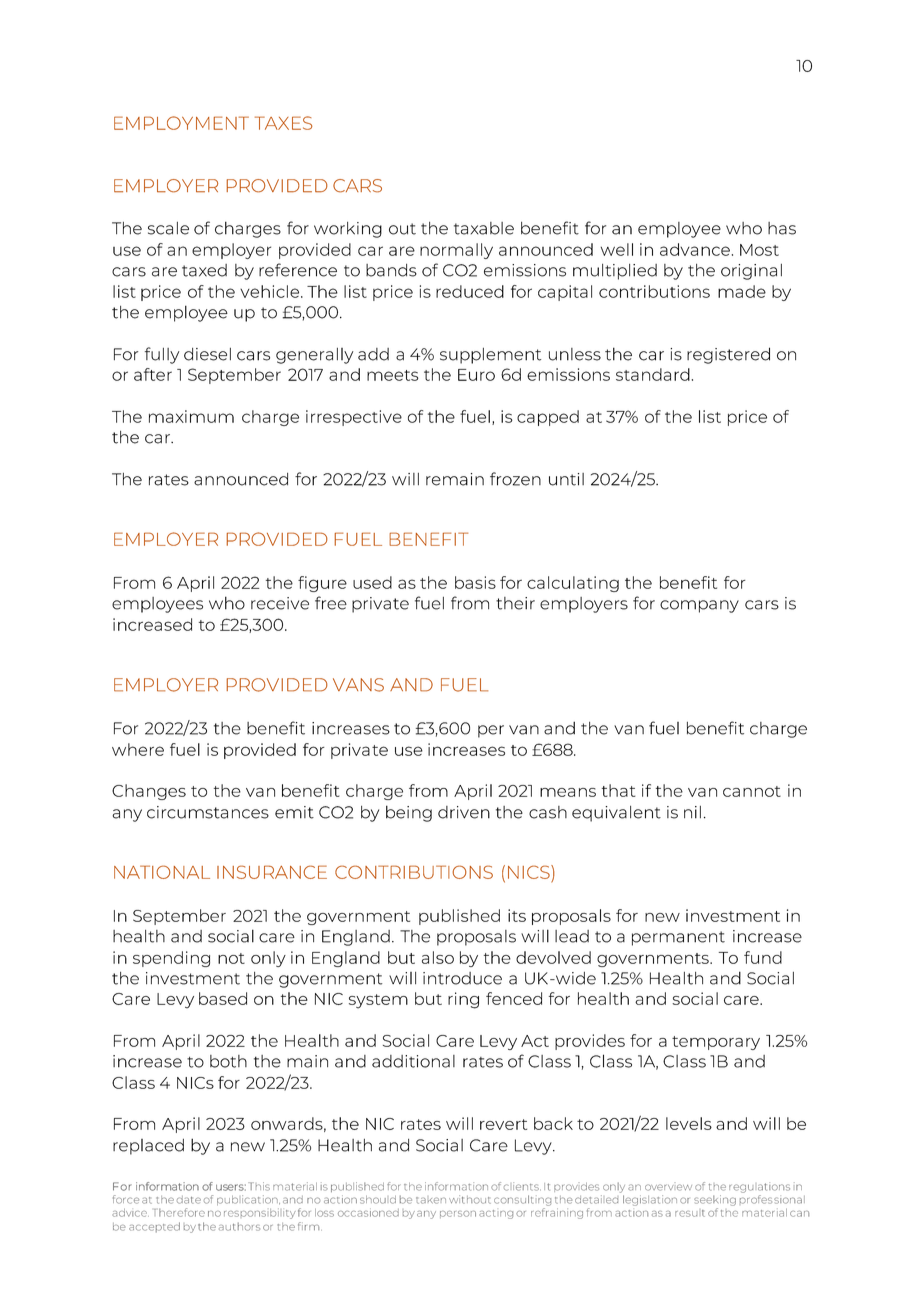 Image resolution: width=924 pixels, height=1308 pixels. I want to click on where, so click(138, 749).
